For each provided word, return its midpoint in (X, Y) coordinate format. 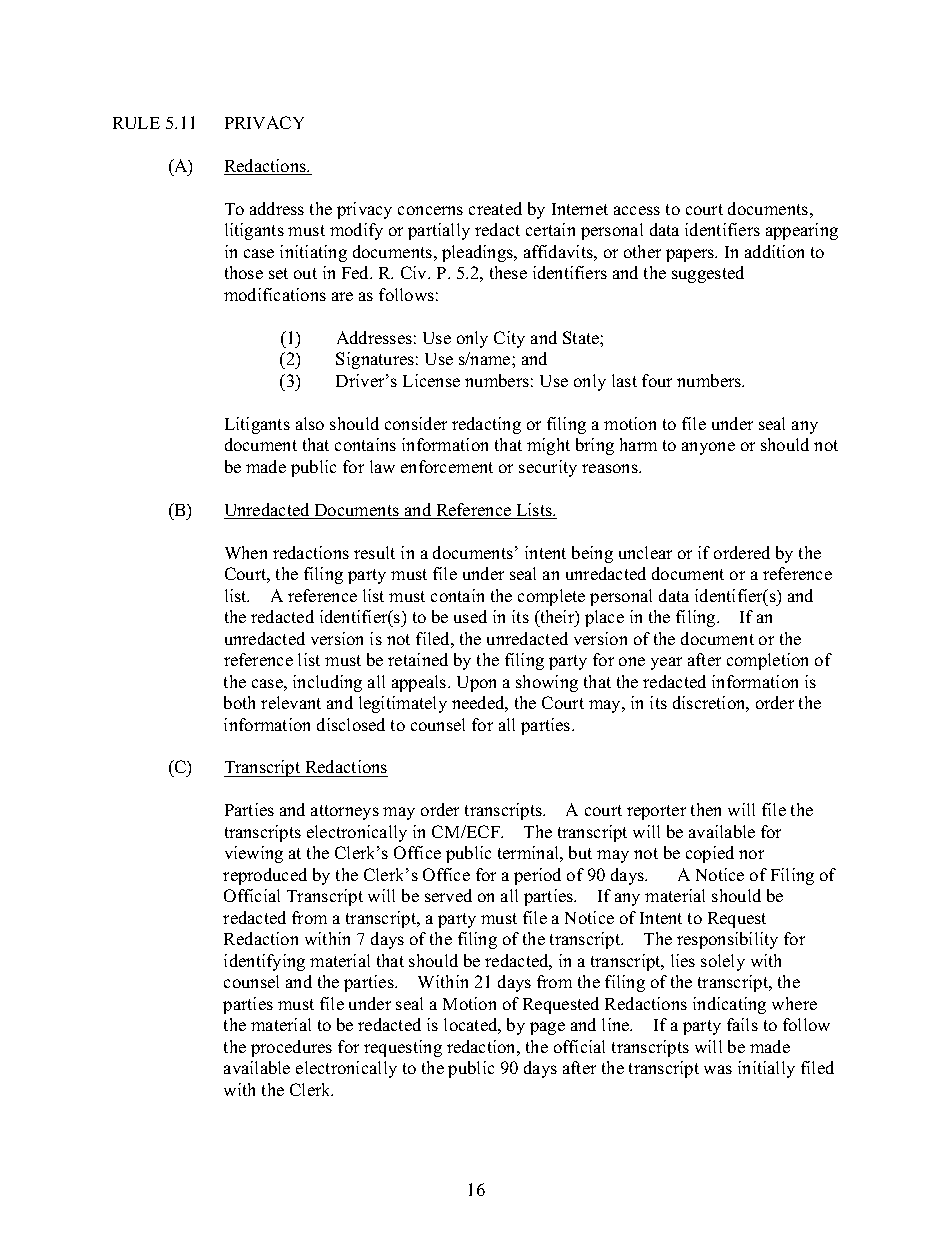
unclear (645, 552)
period (537, 876)
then (706, 809)
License (431, 380)
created (495, 208)
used (470, 616)
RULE (136, 123)
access (637, 210)
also (310, 423)
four (657, 380)
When (246, 552)
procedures (291, 1048)
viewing (254, 854)
